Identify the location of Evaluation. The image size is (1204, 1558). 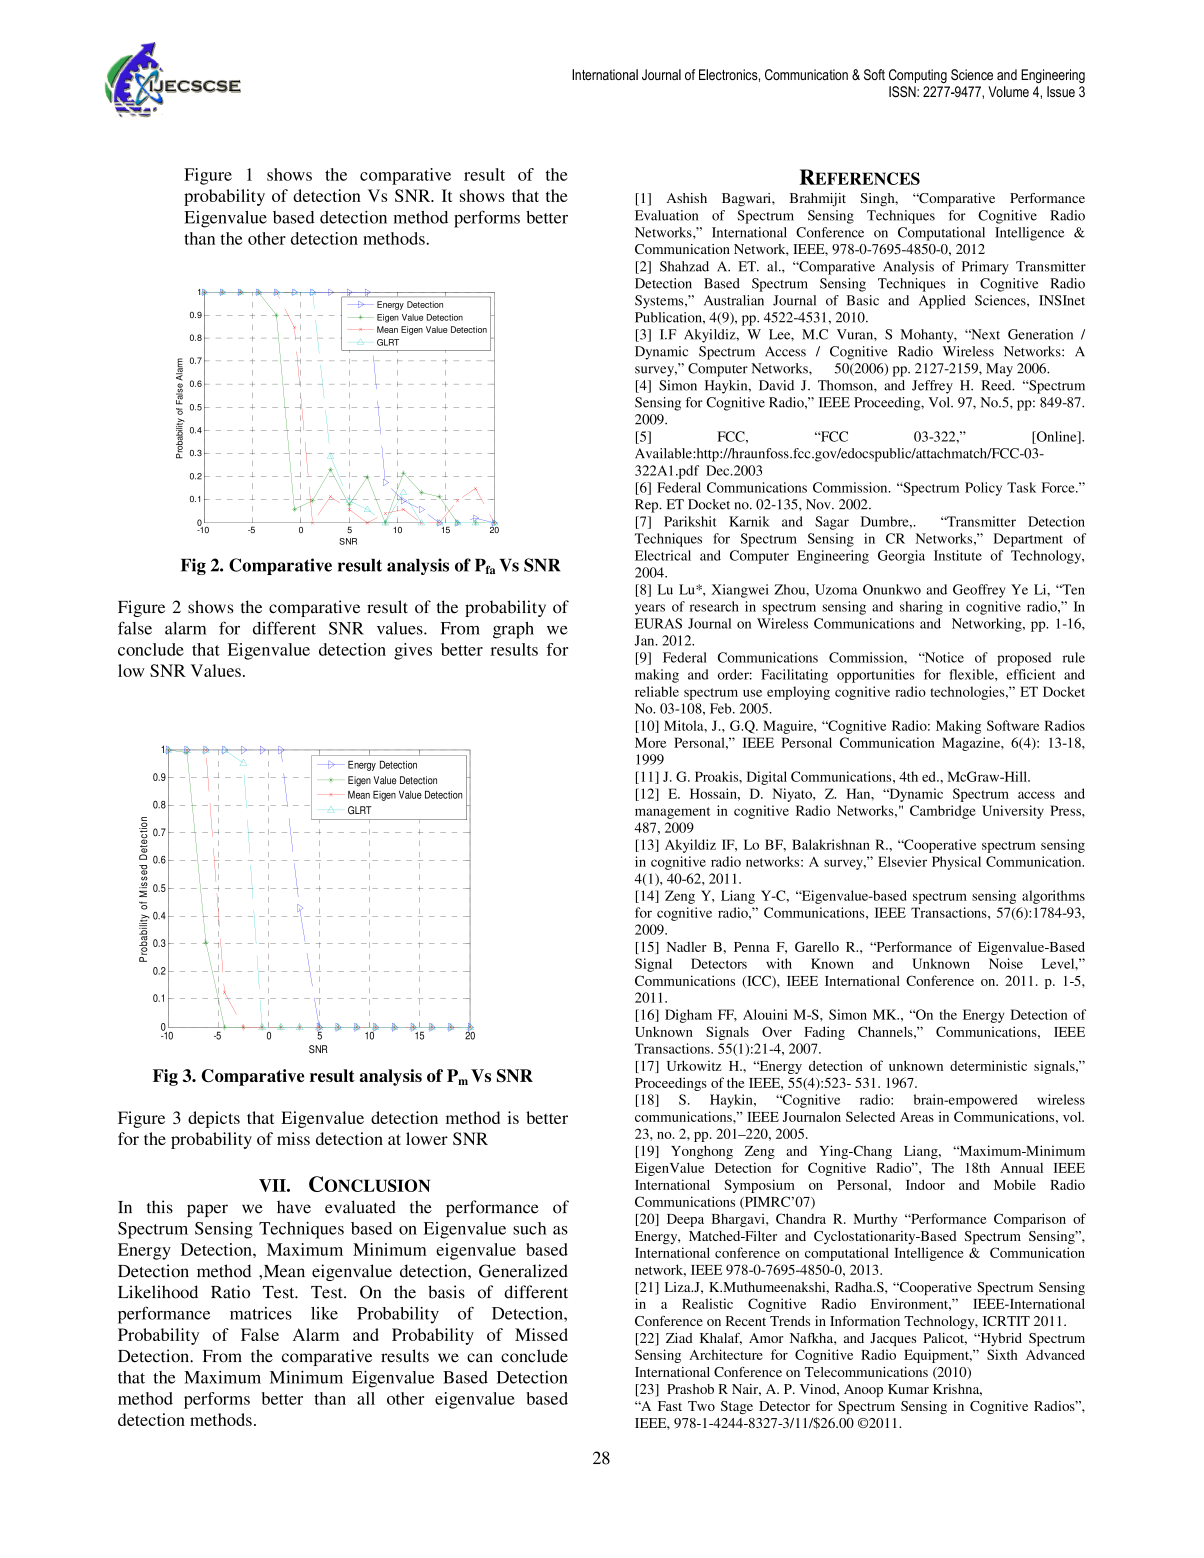
(666, 215).
